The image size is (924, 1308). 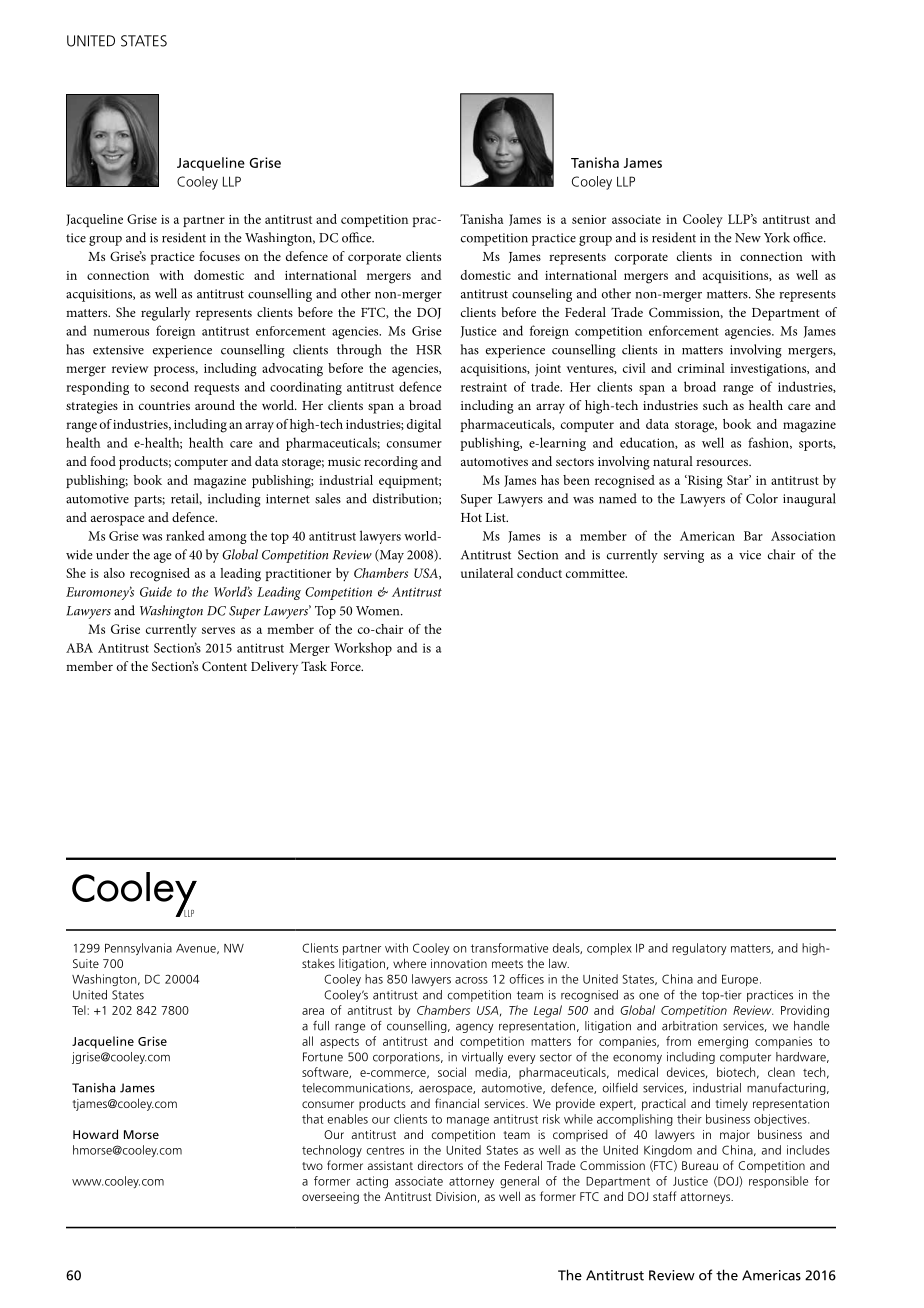 What do you see at coordinates (456, 1196) in the screenshot?
I see `Division` at bounding box center [456, 1196].
